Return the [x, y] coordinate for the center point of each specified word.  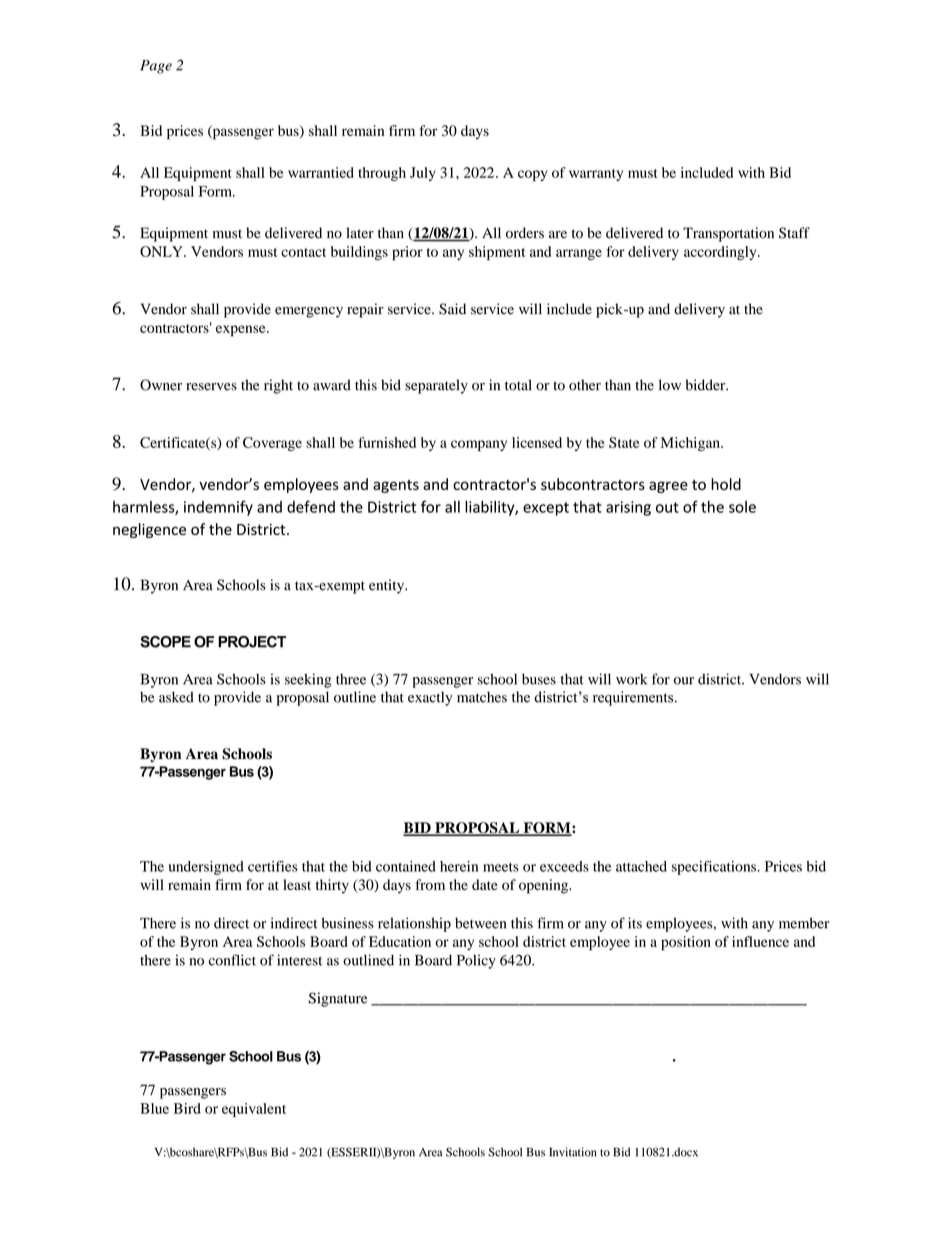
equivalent [254, 1110]
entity [387, 586]
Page [156, 67]
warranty [596, 175]
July [423, 174]
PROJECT [252, 642]
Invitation [573, 1152]
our [684, 681]
